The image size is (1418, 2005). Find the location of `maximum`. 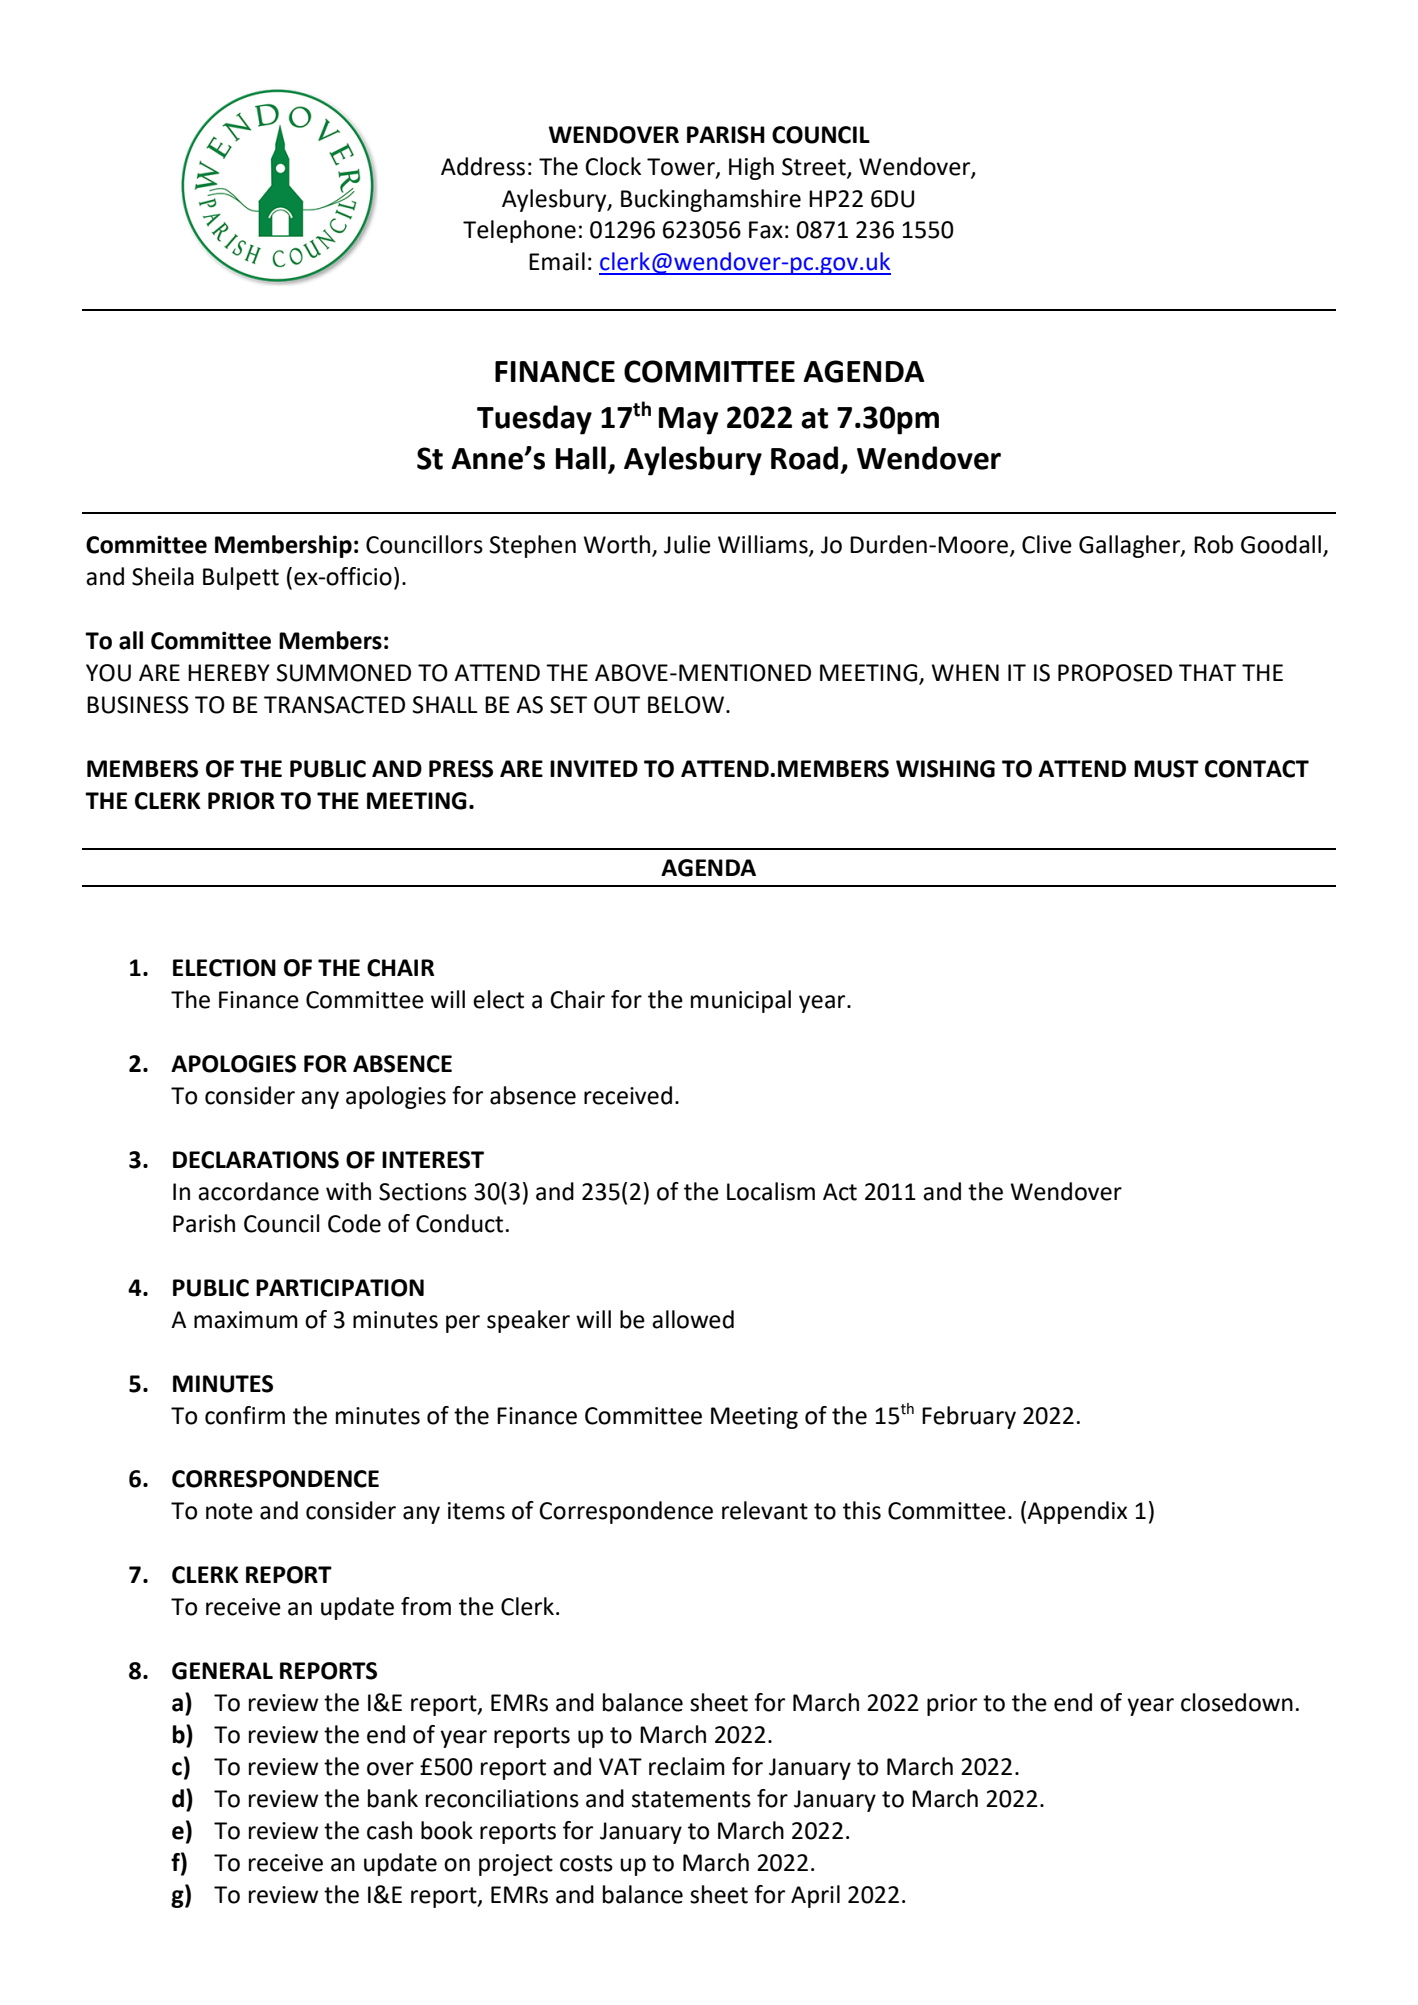

maximum is located at coordinates (246, 1320).
